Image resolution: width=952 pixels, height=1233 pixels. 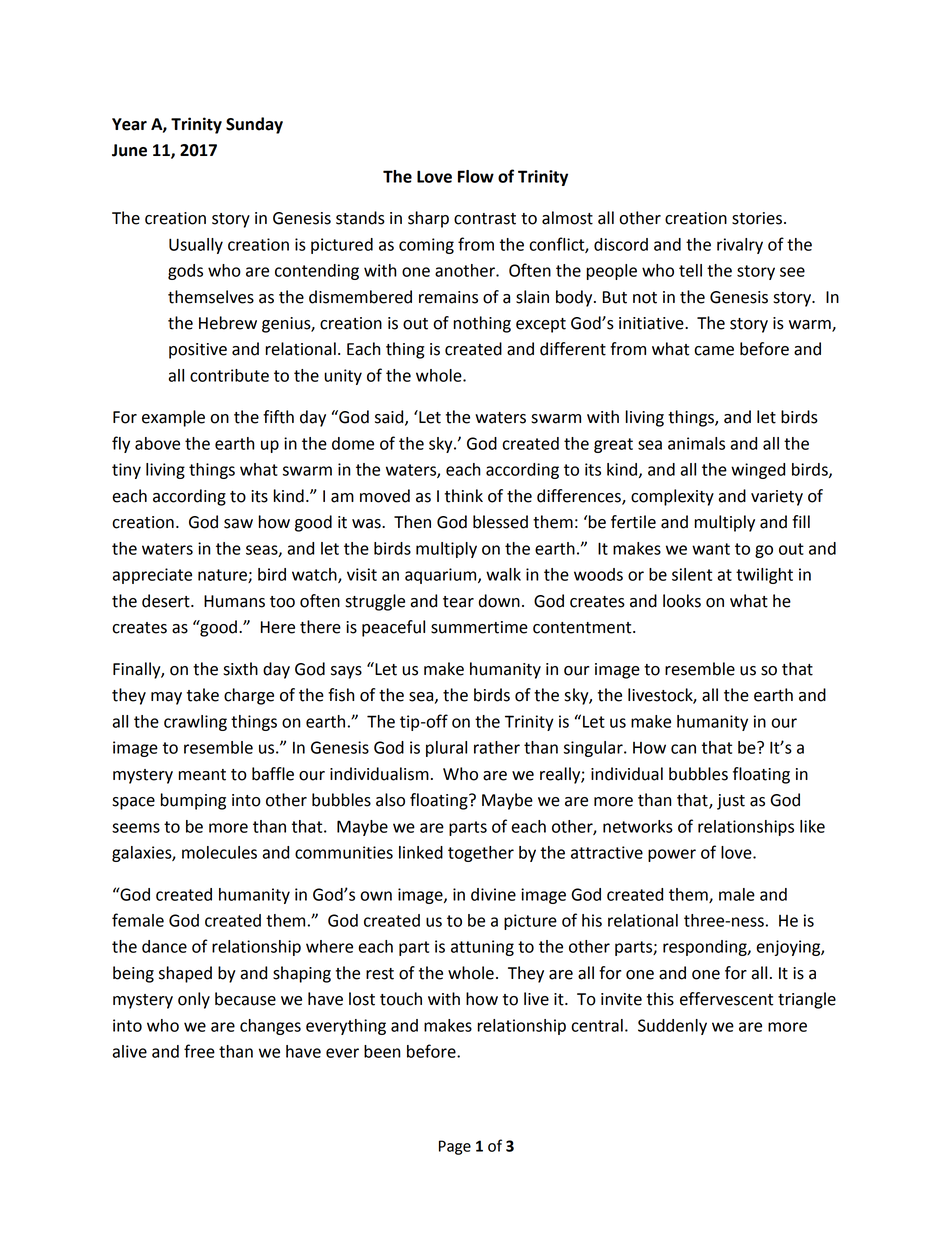 What do you see at coordinates (672, 1027) in the screenshot?
I see `Suddenly` at bounding box center [672, 1027].
